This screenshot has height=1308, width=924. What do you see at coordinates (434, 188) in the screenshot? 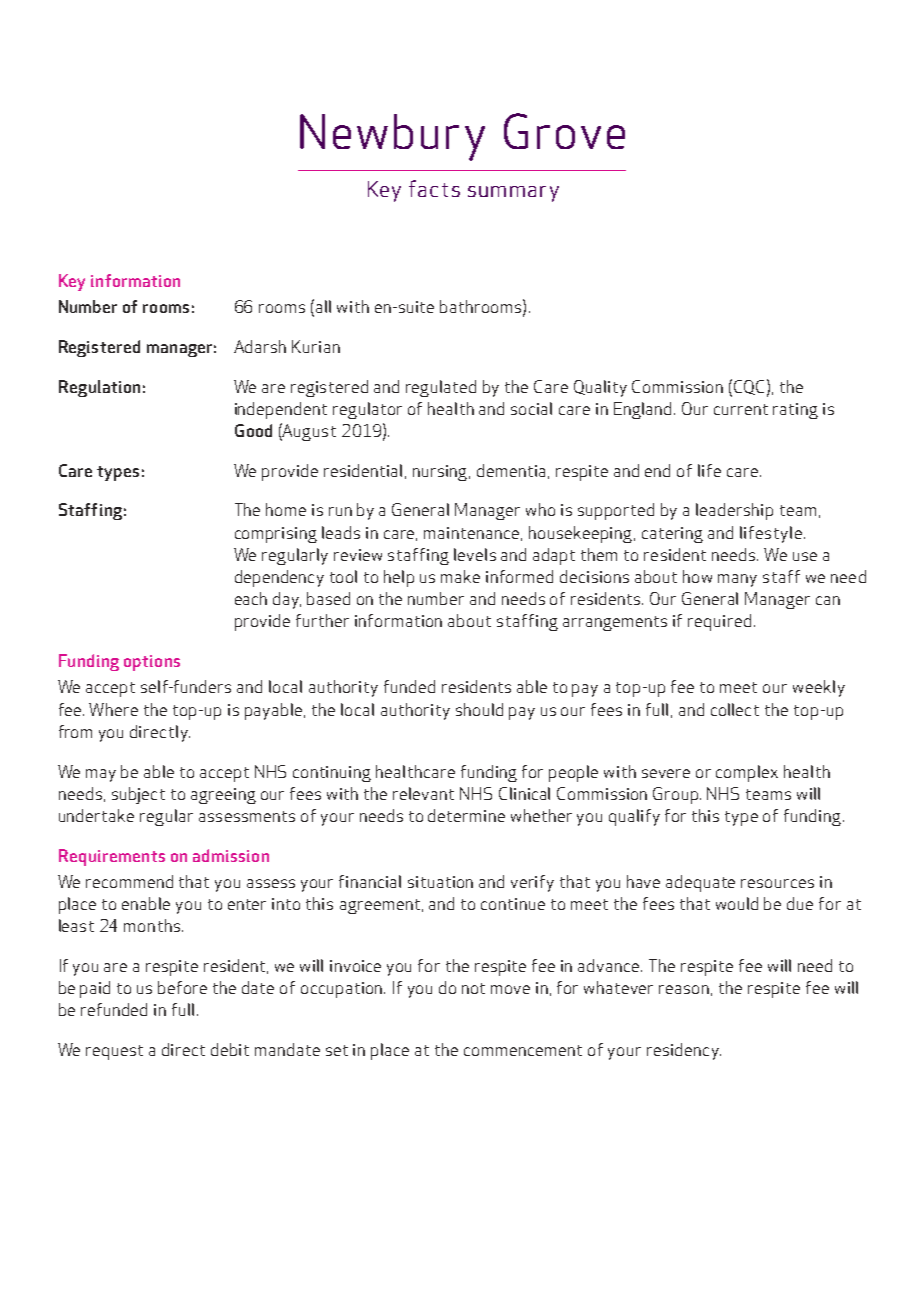
I see `facts` at bounding box center [434, 188].
